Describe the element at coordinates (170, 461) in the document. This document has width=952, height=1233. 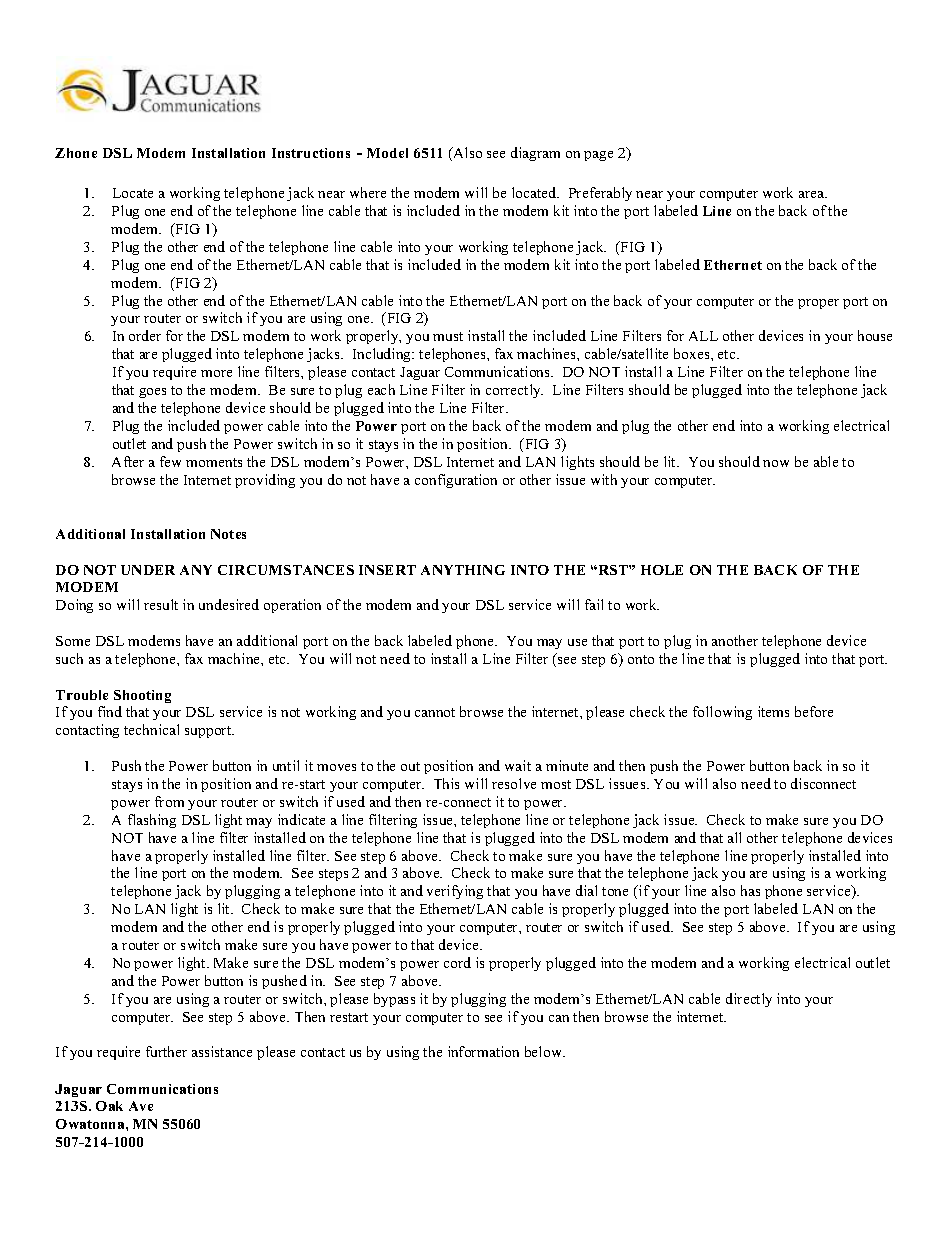
I see `few` at that location.
